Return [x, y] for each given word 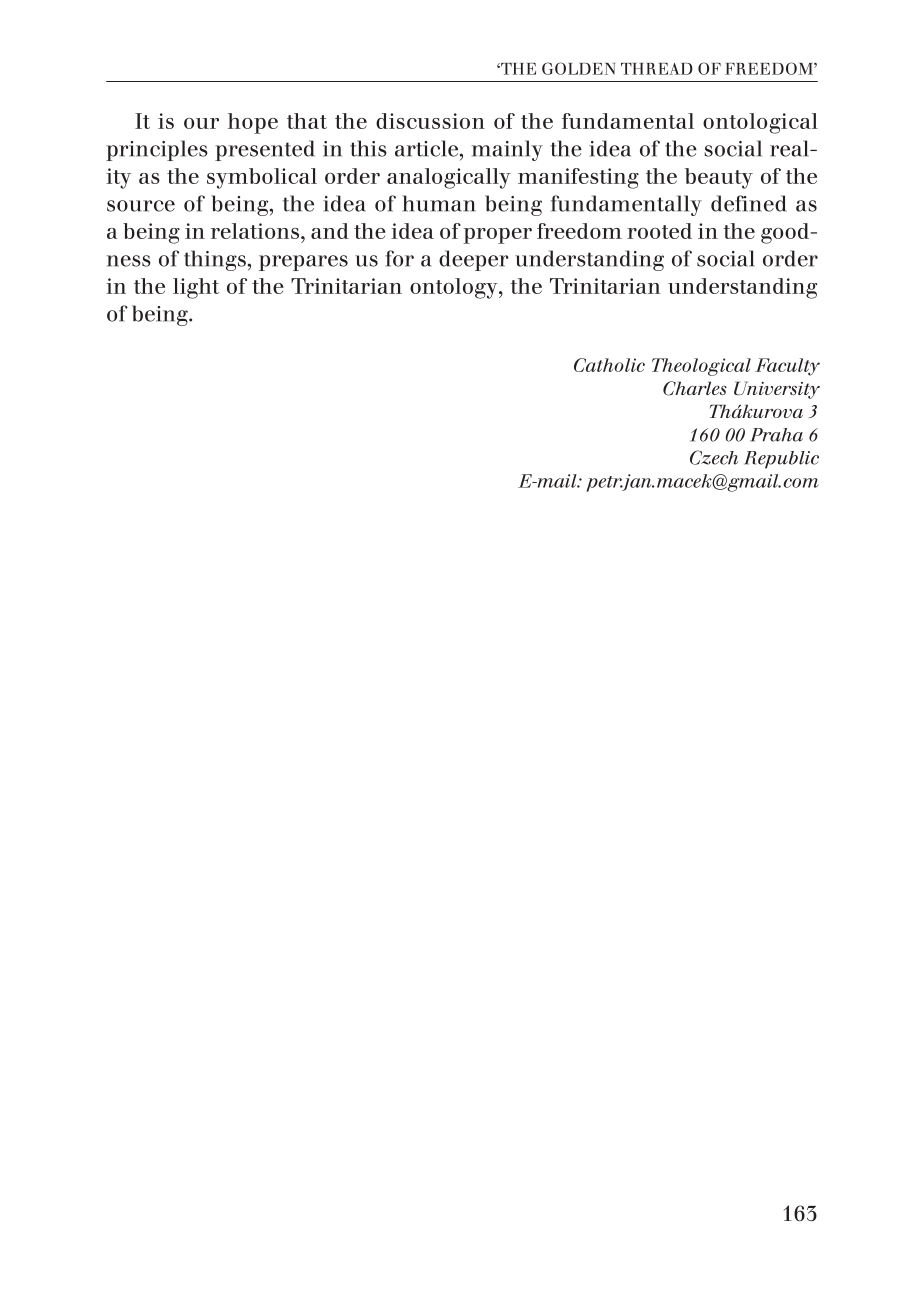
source [141, 206]
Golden [578, 68]
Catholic [609, 365]
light [196, 288]
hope [253, 123]
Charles [695, 388]
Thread [657, 69]
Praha [776, 435]
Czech [714, 457]
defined [749, 203]
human [439, 203]
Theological [701, 367]
